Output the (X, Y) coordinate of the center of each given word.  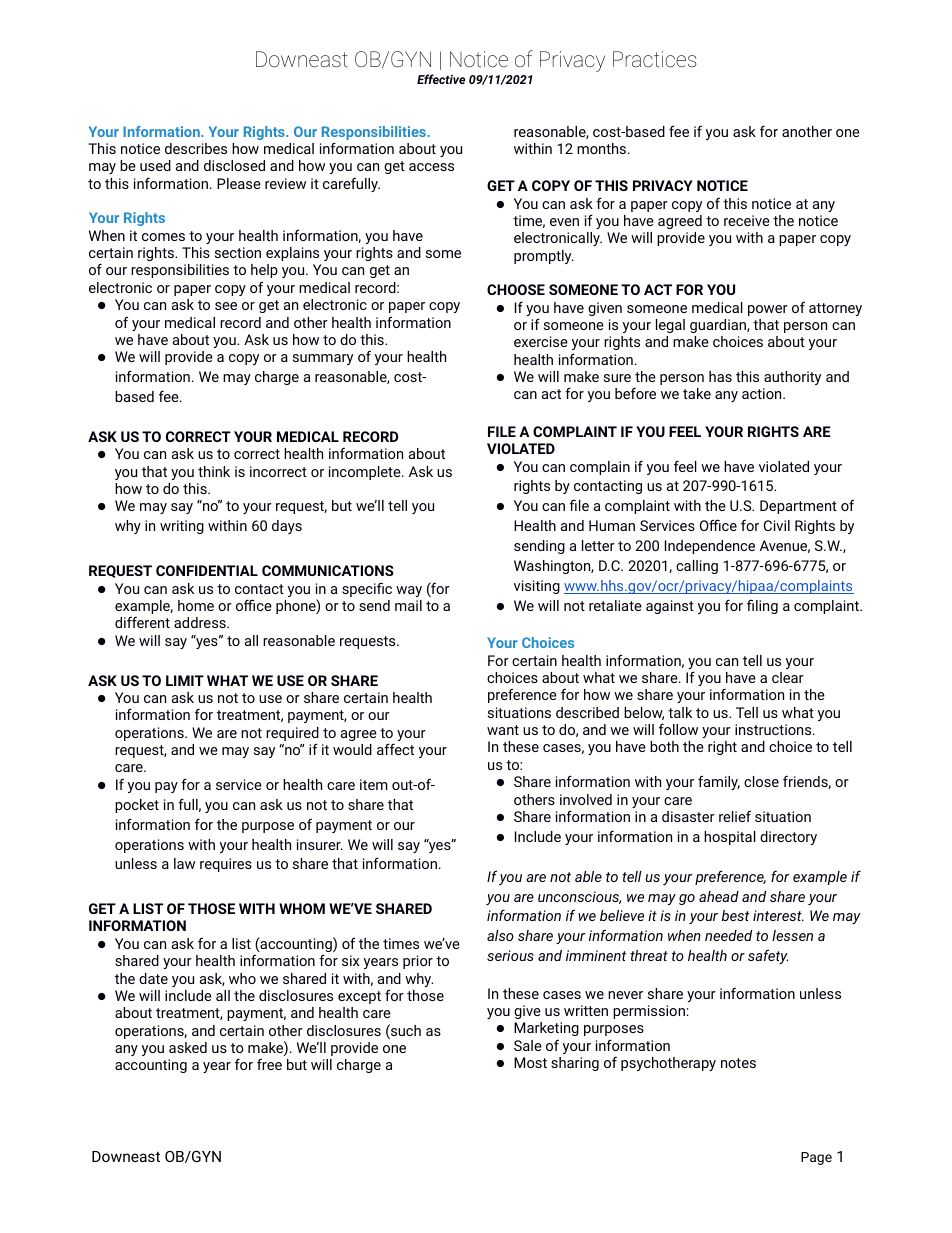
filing (762, 606)
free (269, 1064)
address (201, 622)
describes (196, 148)
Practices (655, 59)
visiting (537, 587)
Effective (441, 79)
